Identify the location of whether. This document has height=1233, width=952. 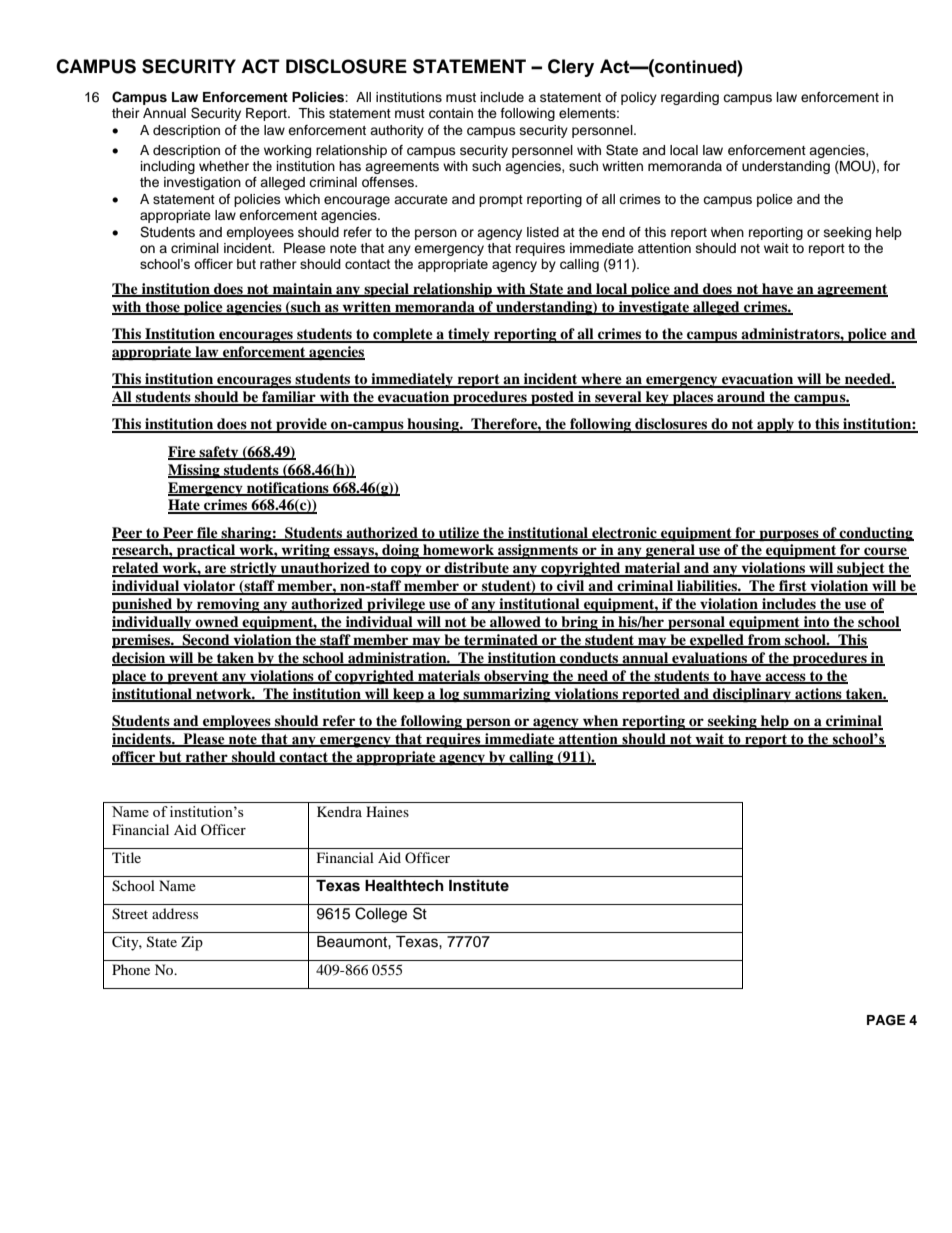
(224, 166).
